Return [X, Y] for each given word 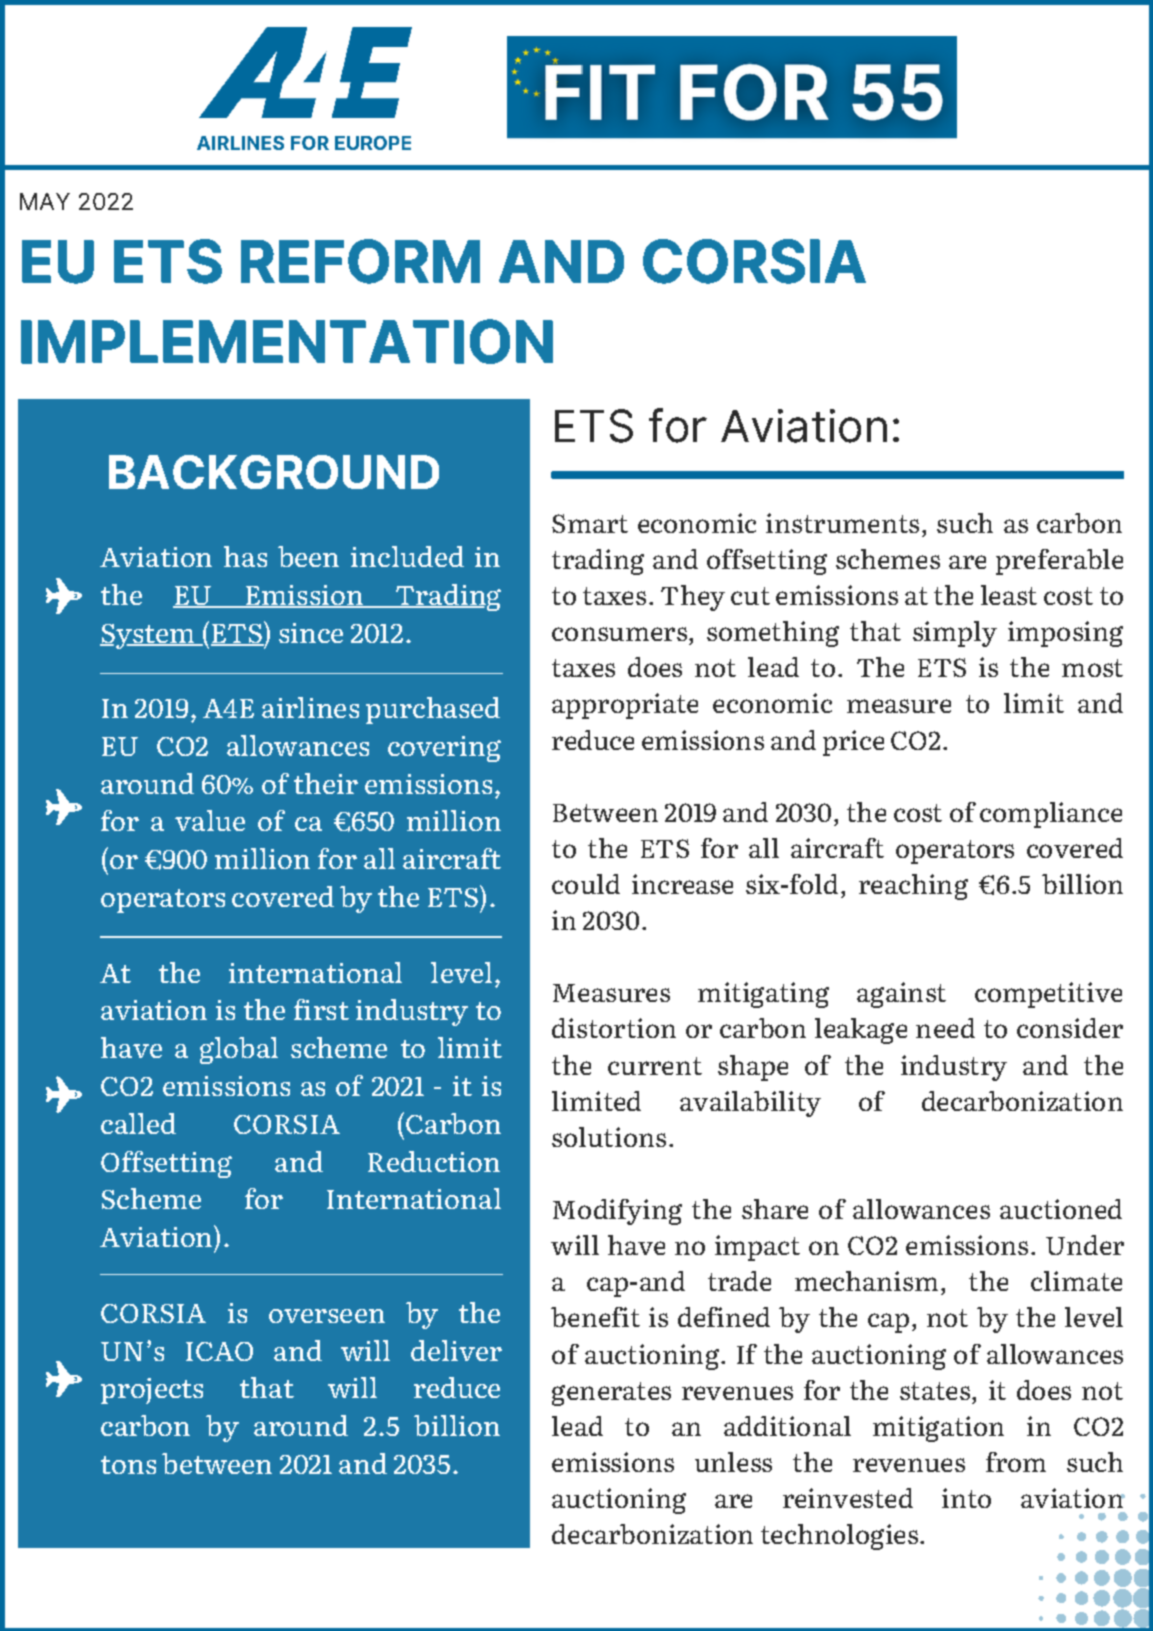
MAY [45, 201]
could [586, 884]
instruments [842, 523]
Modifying [617, 1212]
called [138, 1123]
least [1009, 595]
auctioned [1061, 1209]
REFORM [360, 261]
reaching [913, 887]
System [148, 636]
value [210, 820]
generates [611, 1394]
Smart [590, 523]
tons [128, 1465]
